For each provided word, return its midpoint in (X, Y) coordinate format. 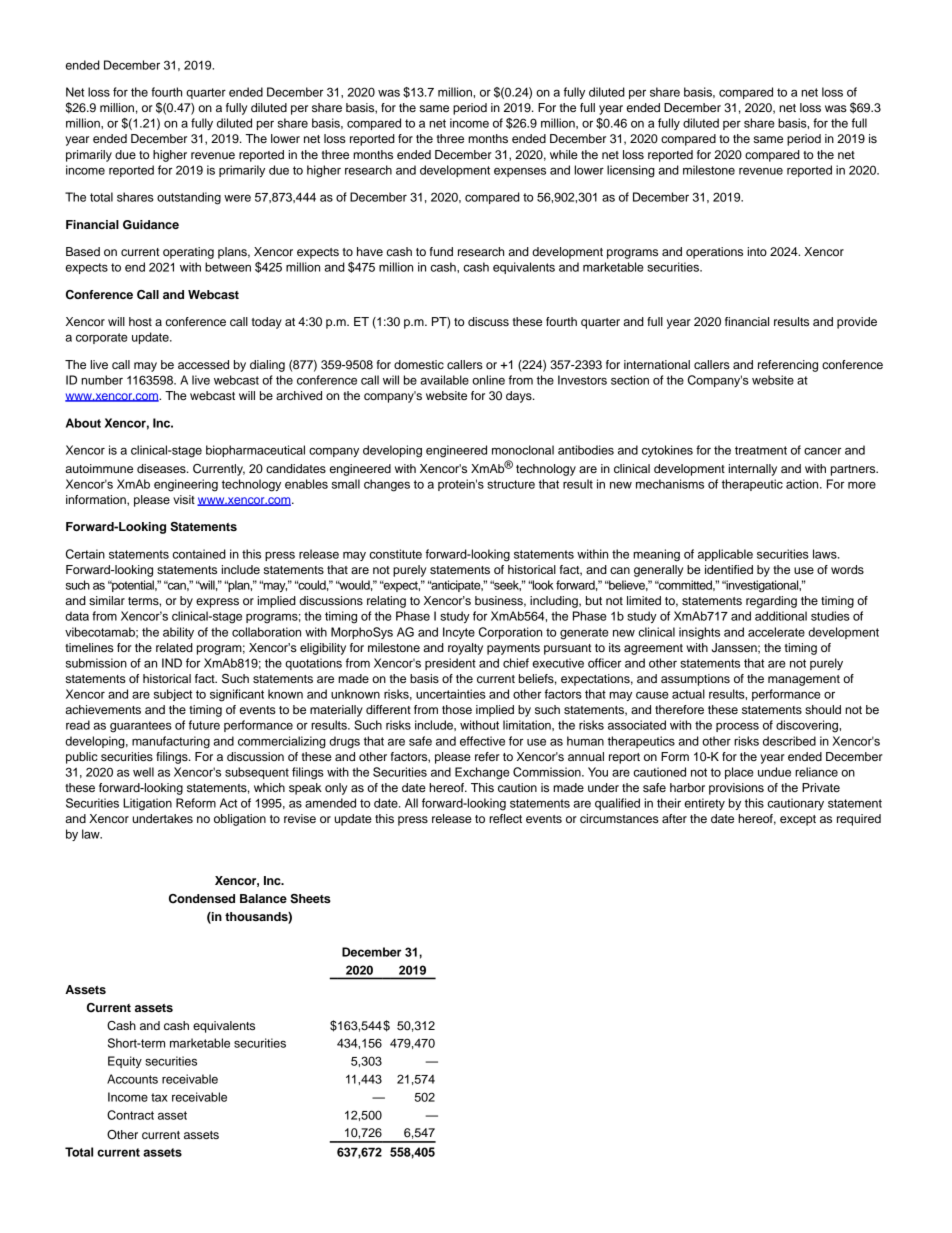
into (757, 251)
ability (178, 633)
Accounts (132, 1079)
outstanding (189, 198)
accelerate (776, 632)
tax (159, 1097)
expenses (520, 172)
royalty (465, 649)
